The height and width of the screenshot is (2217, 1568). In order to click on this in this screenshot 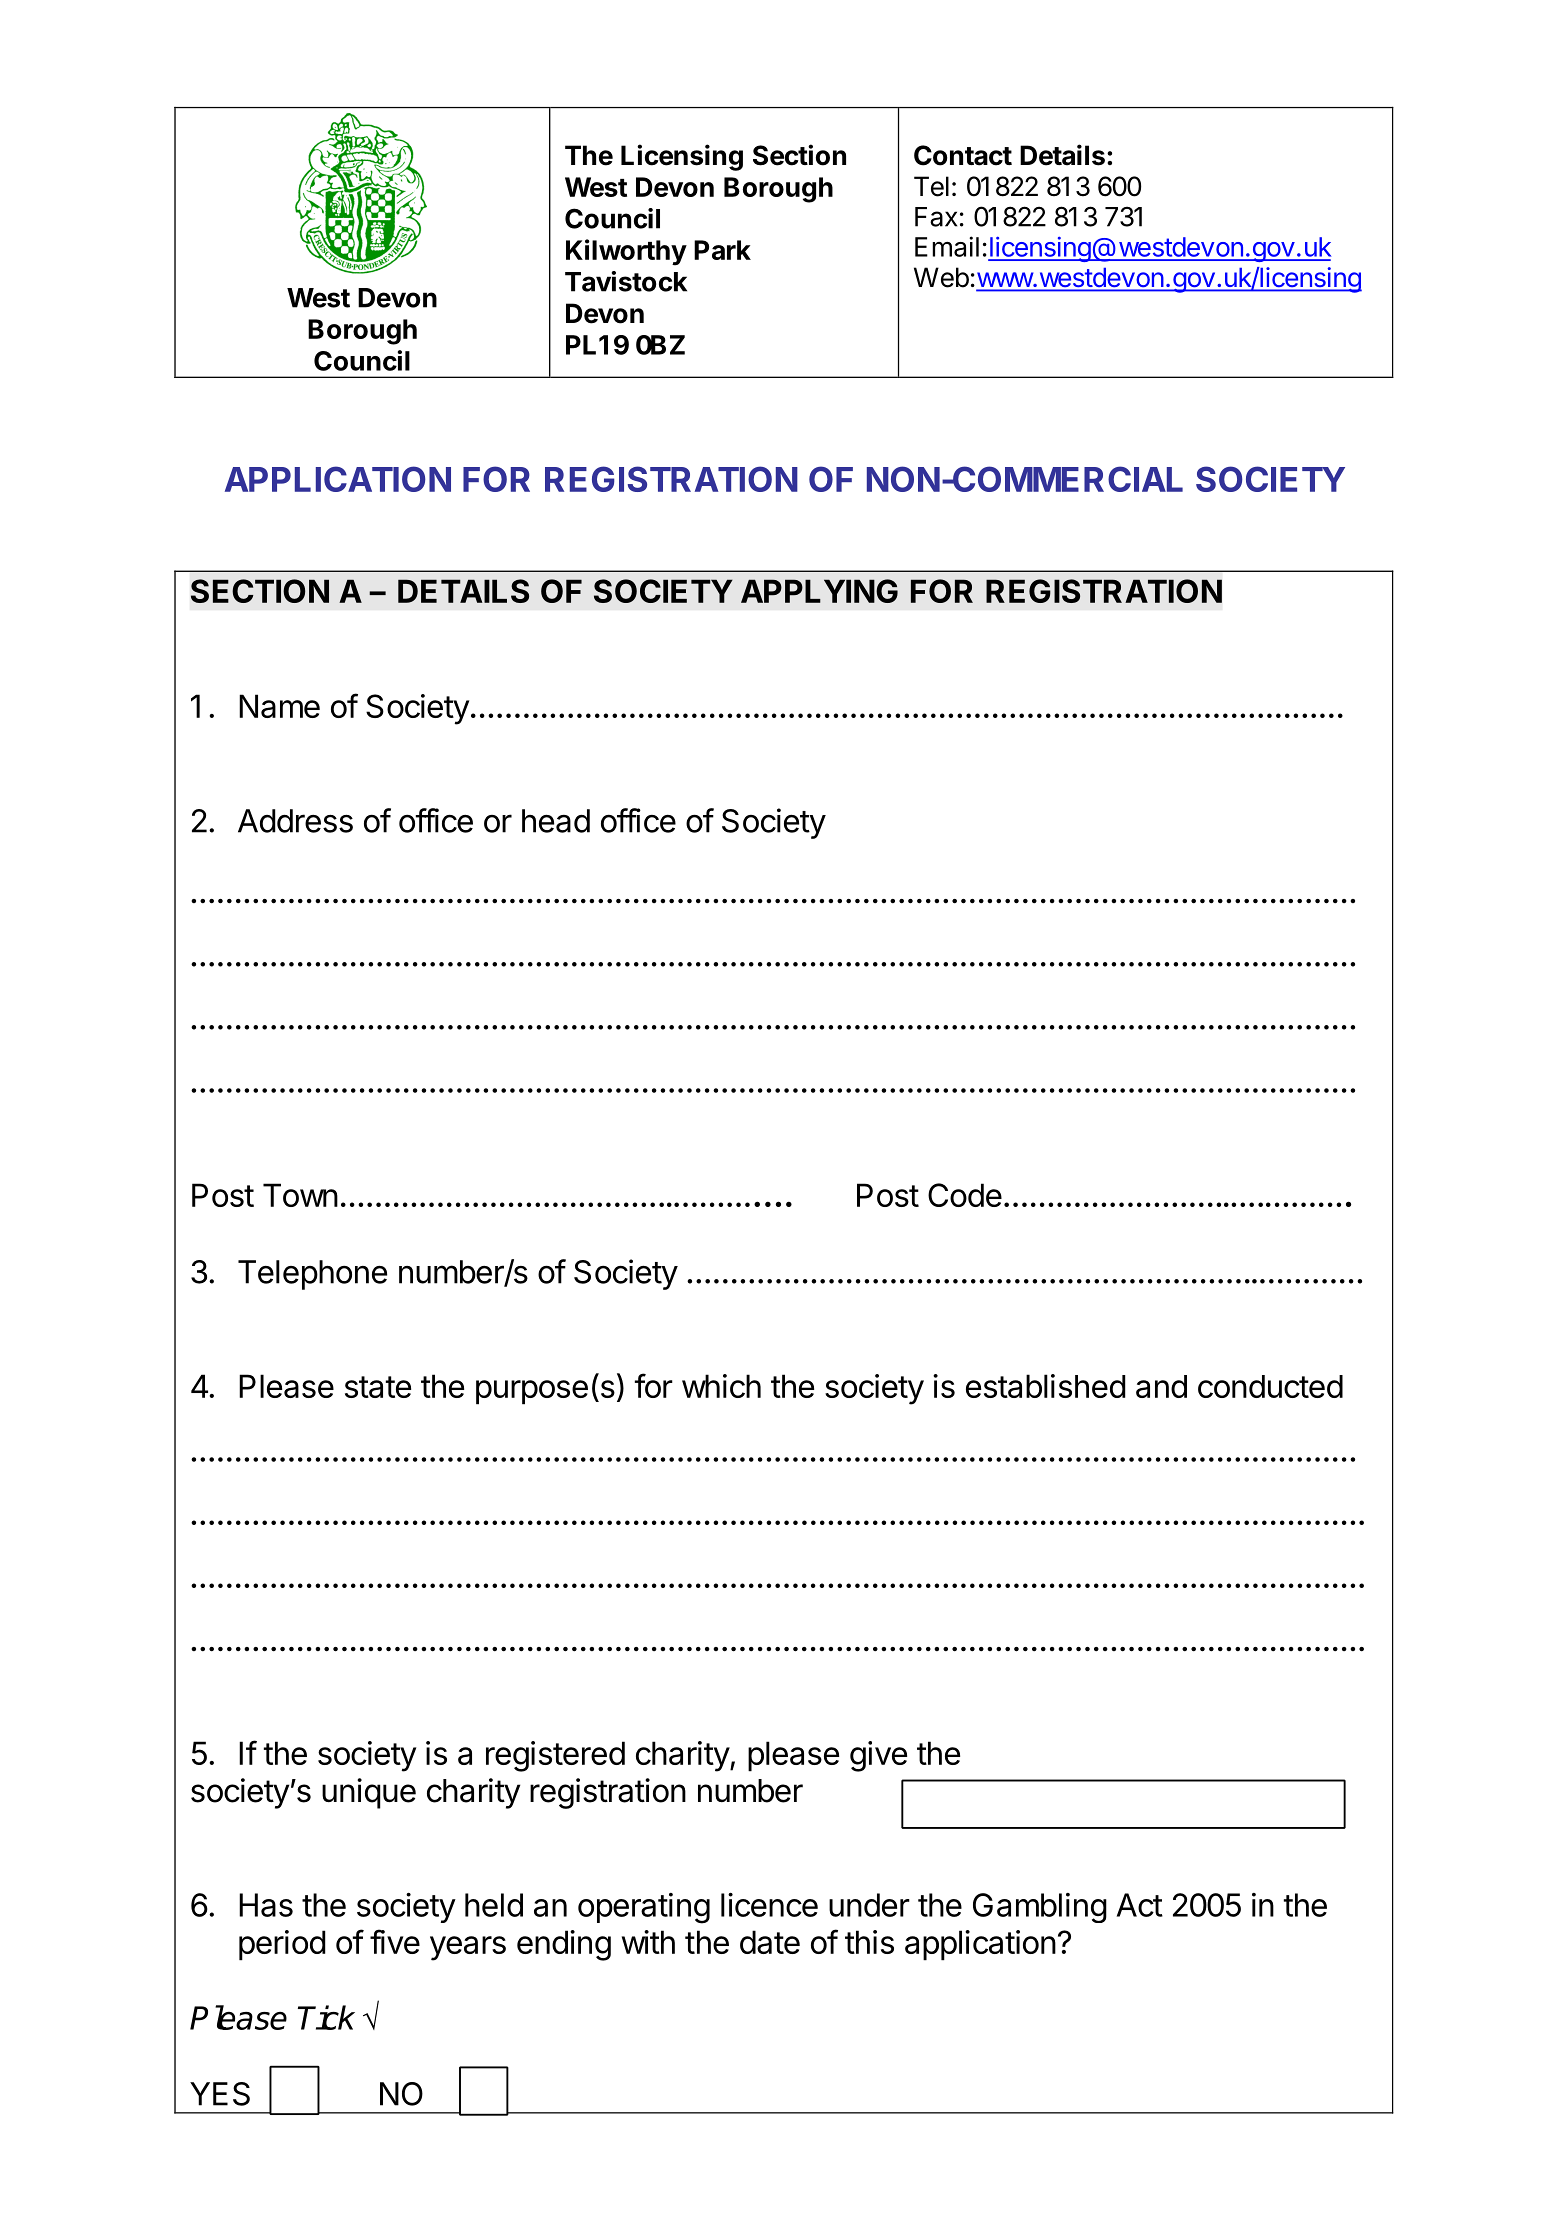, I will do `click(869, 1942)`.
